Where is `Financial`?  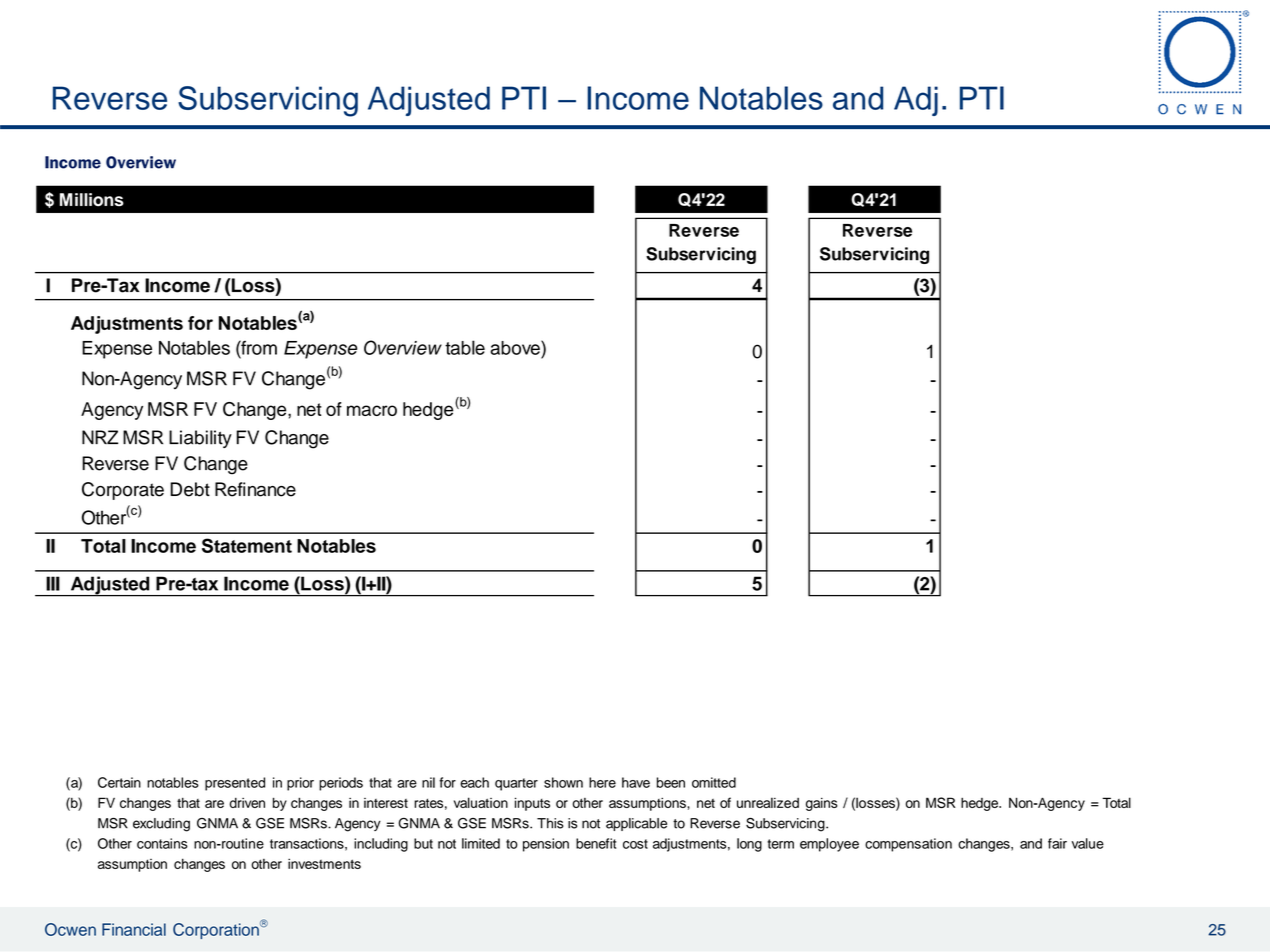 Financial is located at coordinates (134, 929).
